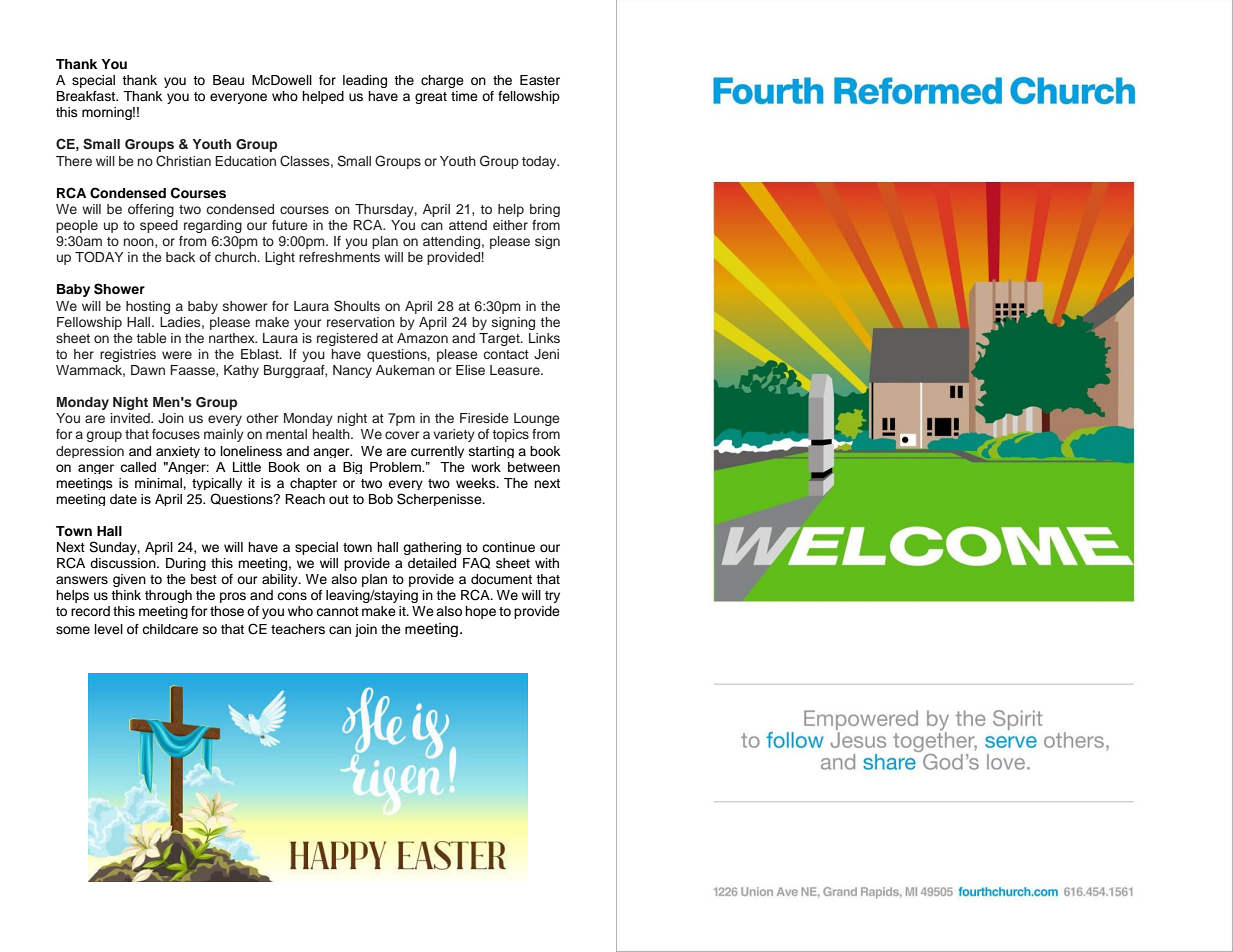  What do you see at coordinates (365, 81) in the screenshot?
I see `leading` at bounding box center [365, 81].
